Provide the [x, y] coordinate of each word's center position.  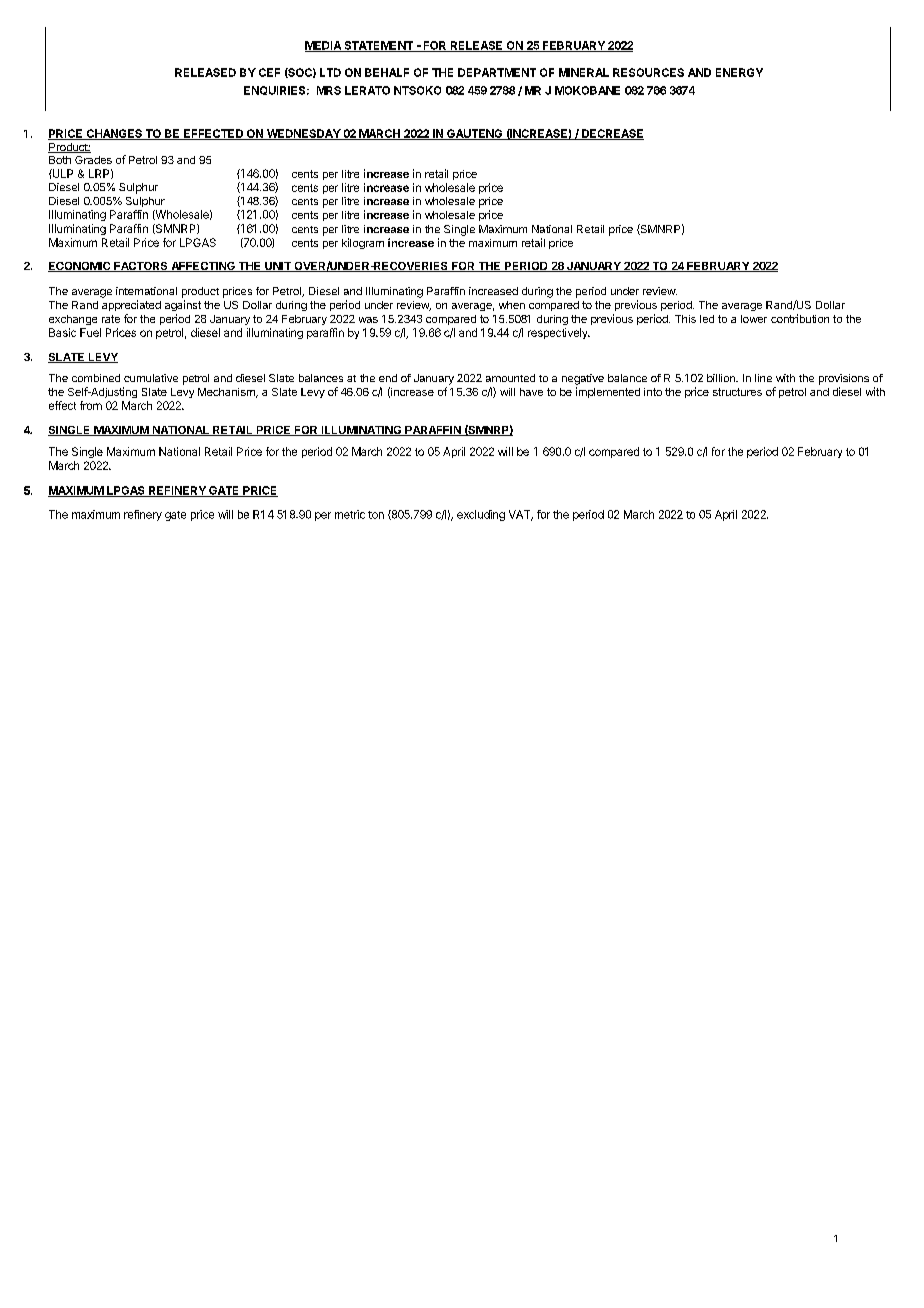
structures [737, 392]
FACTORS [141, 267]
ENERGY [739, 72]
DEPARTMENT [497, 72]
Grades [93, 160]
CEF [269, 72]
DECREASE [612, 134]
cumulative [151, 378]
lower [754, 319]
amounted [510, 378]
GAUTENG [475, 134]
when [512, 305]
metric [350, 514]
